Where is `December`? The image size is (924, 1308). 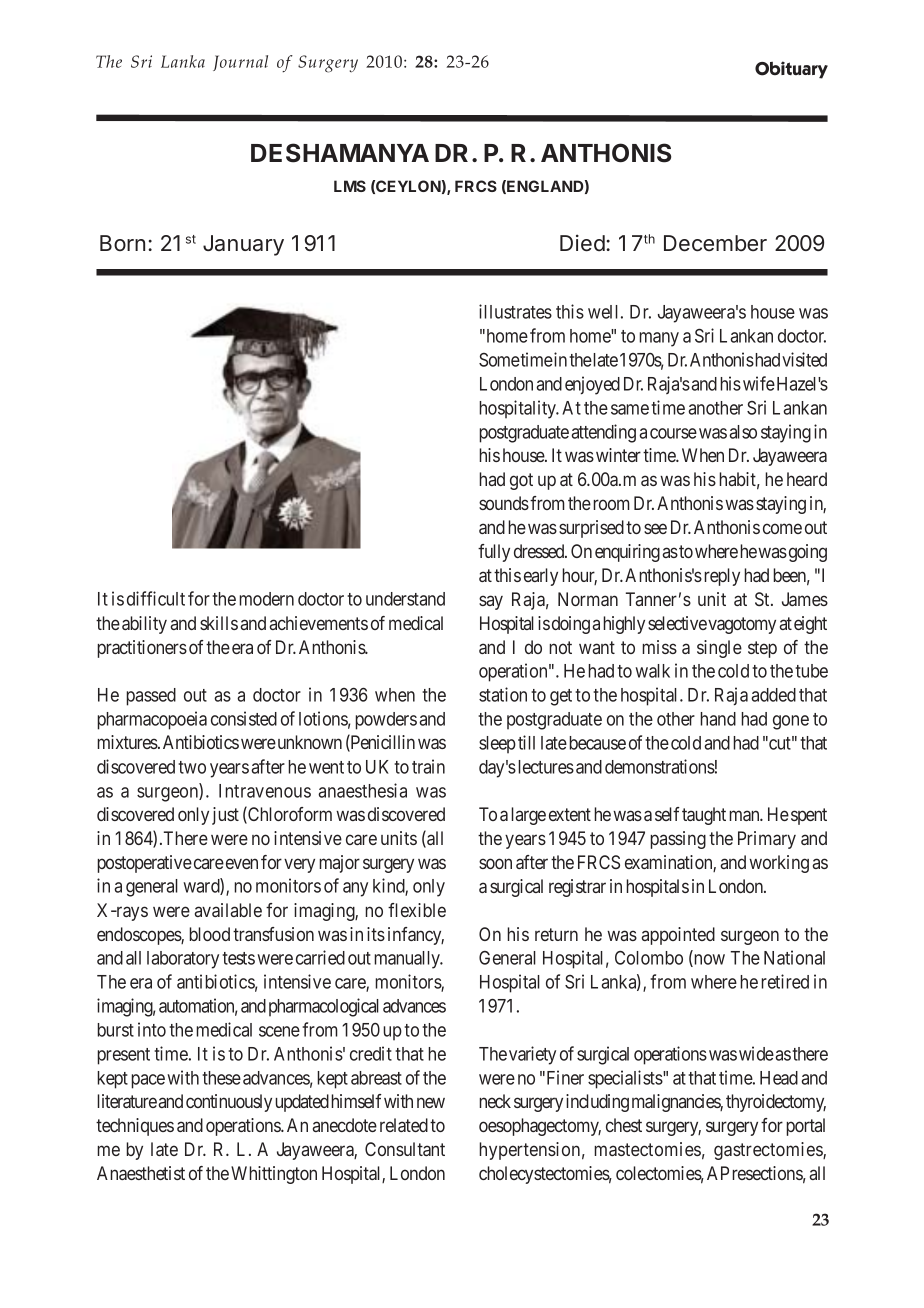 December is located at coordinates (715, 243).
